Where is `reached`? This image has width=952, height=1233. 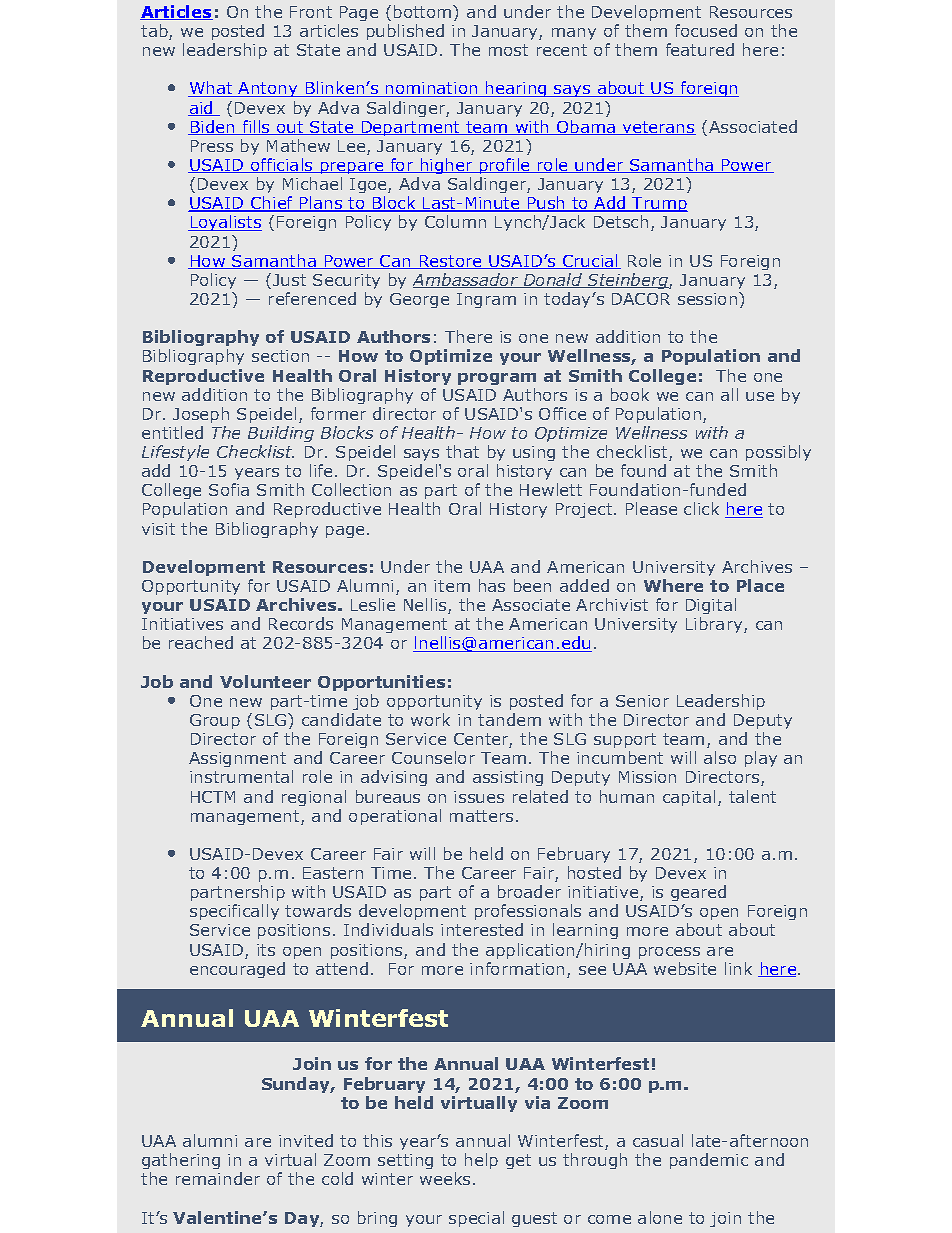 reached is located at coordinates (201, 642).
